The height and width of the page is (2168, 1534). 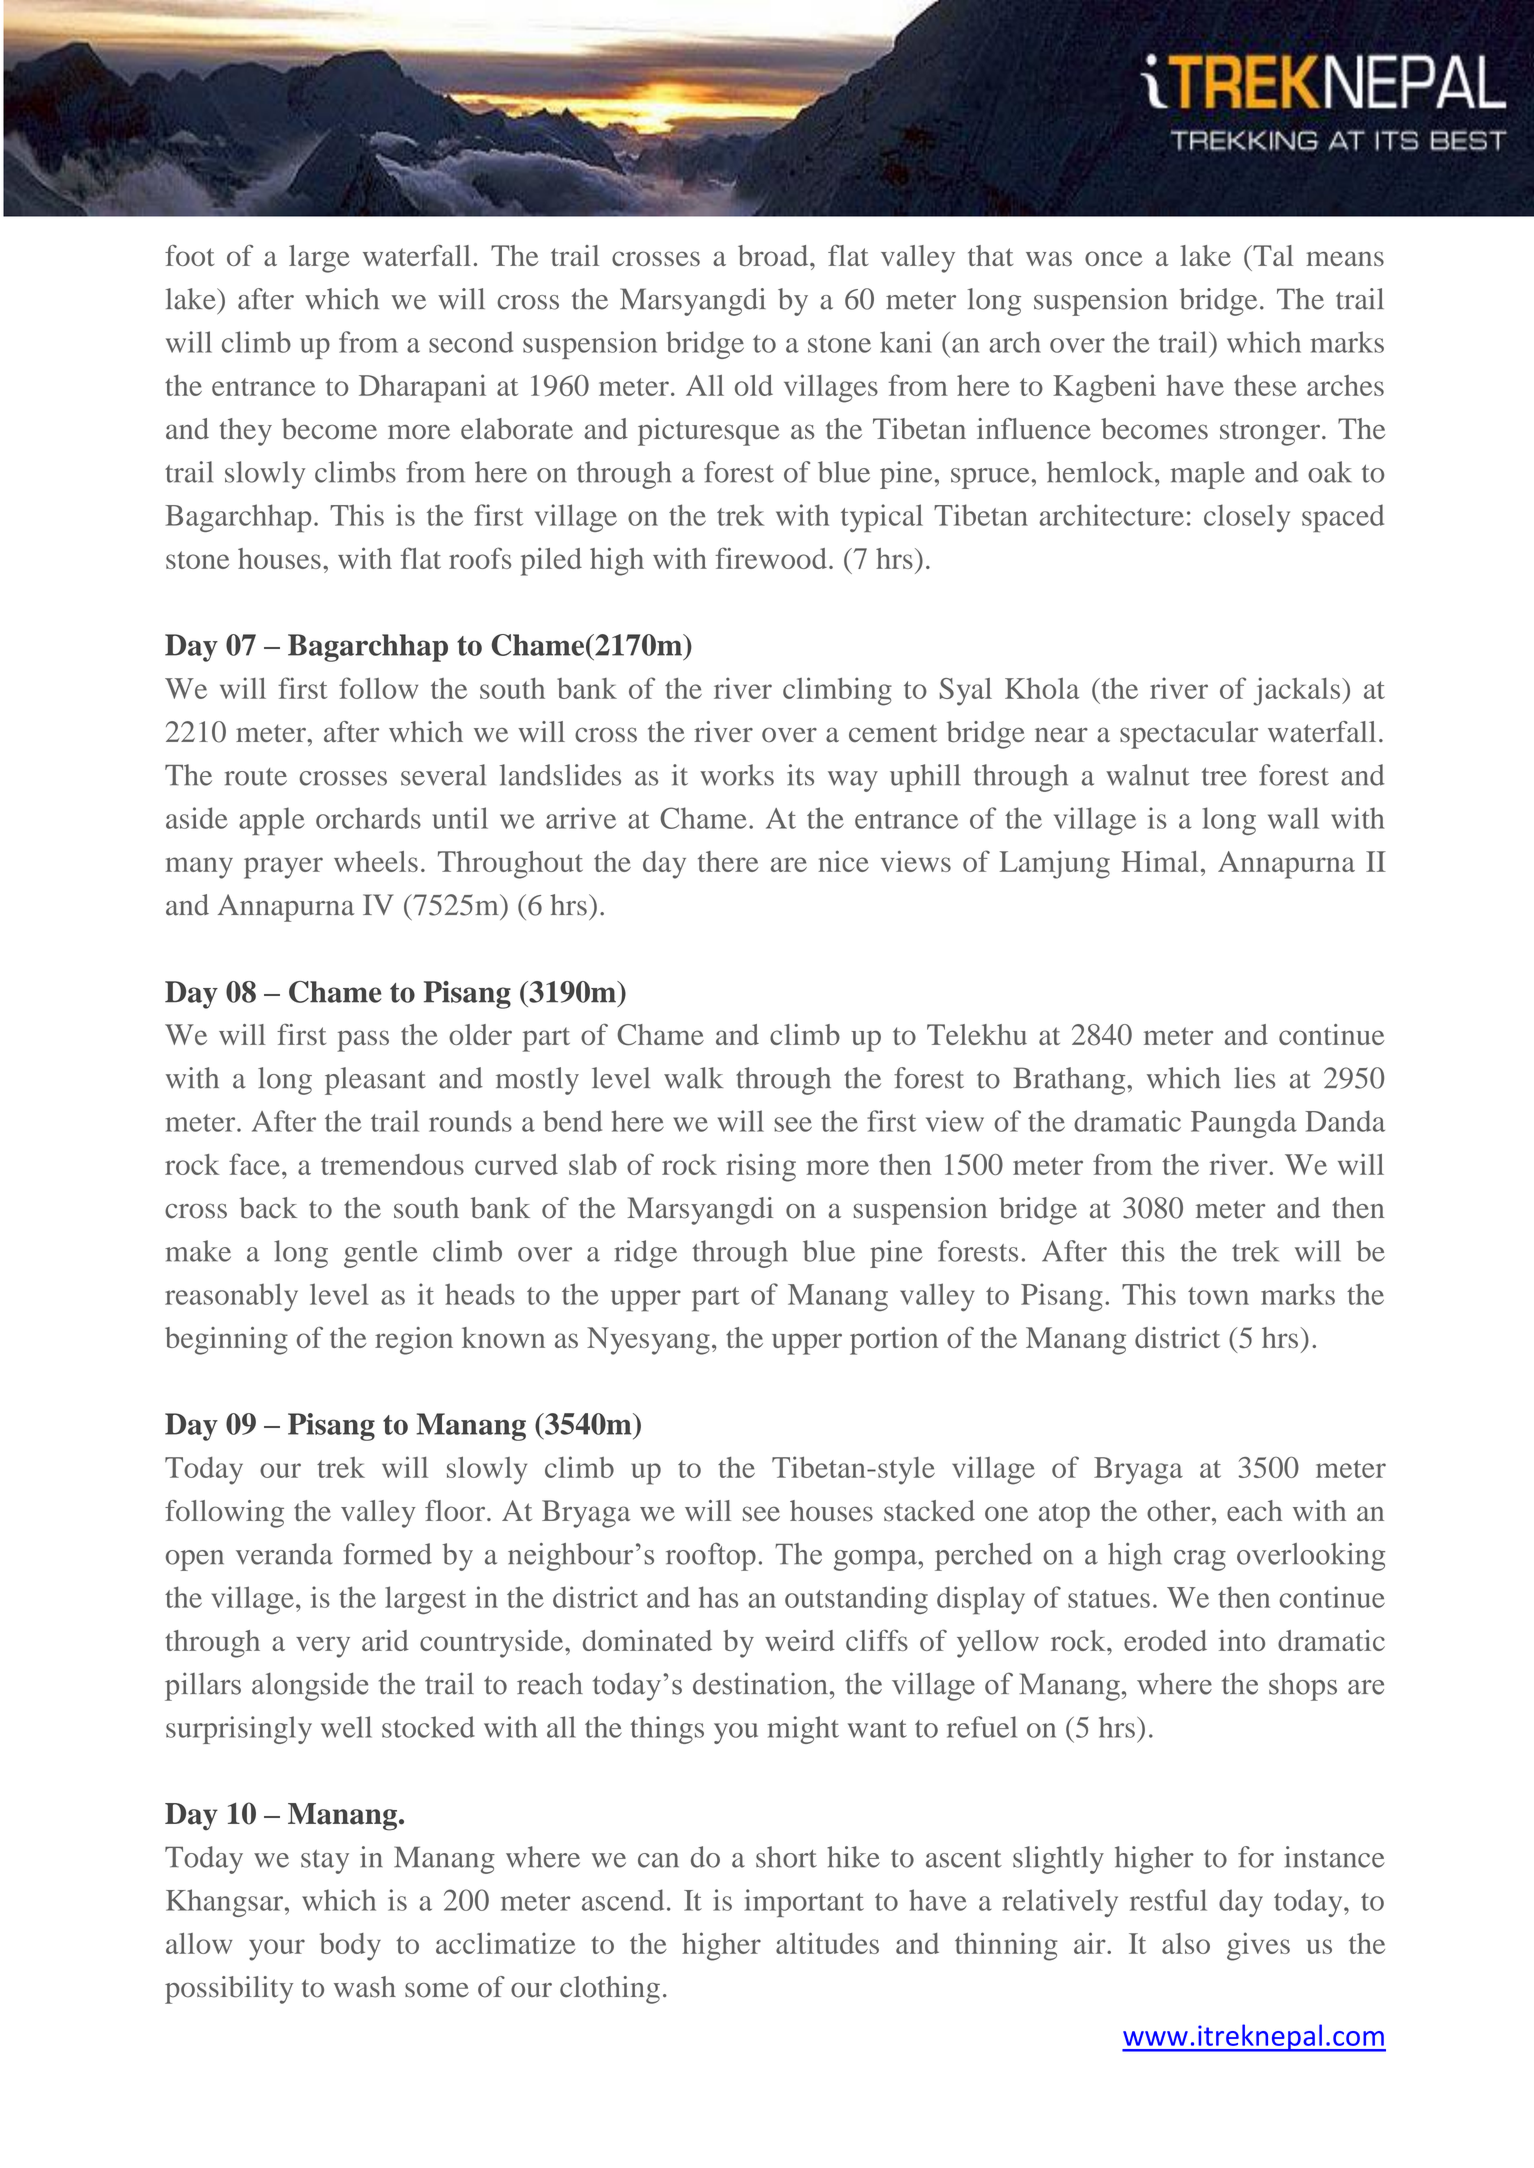 I want to click on nice, so click(x=844, y=861).
